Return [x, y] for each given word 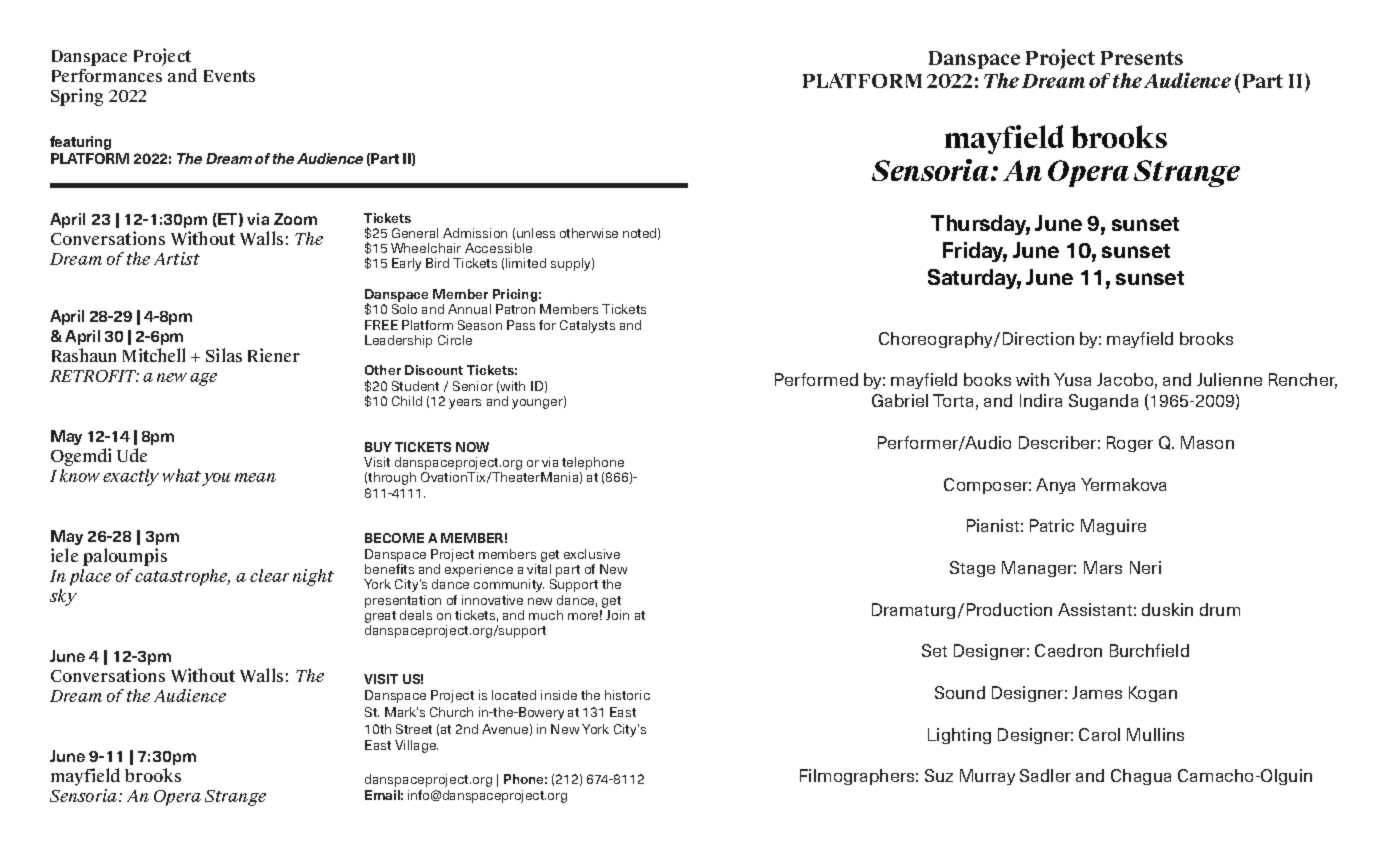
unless [536, 233]
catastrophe [182, 577]
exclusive [592, 554]
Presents [1142, 58]
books [987, 379]
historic [627, 695]
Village [416, 746]
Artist [177, 258]
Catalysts [587, 326]
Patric [1052, 525]
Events [229, 76]
